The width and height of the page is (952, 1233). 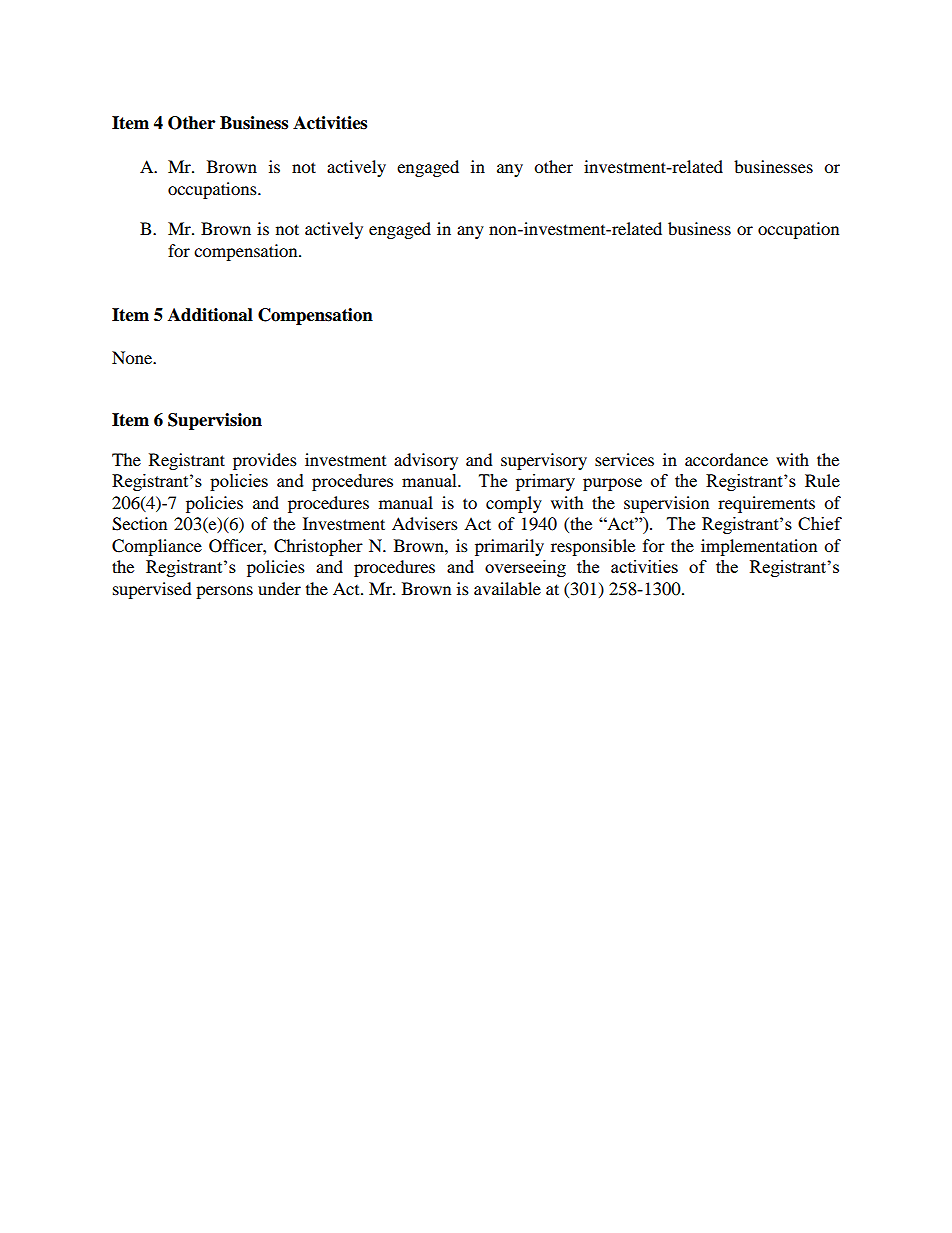 What do you see at coordinates (133, 357) in the page?
I see `None` at bounding box center [133, 357].
